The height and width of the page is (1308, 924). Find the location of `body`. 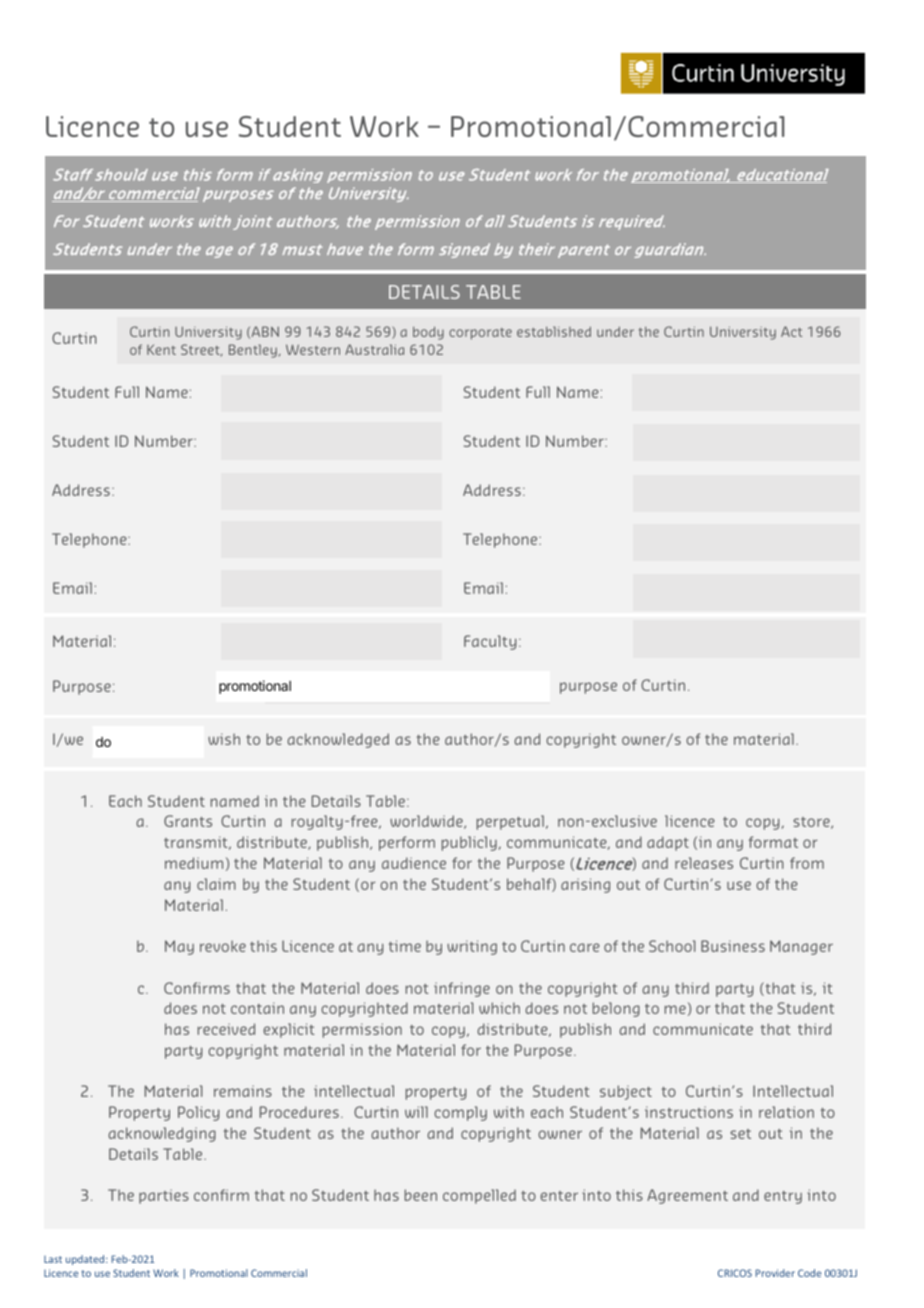

body is located at coordinates (428, 333).
